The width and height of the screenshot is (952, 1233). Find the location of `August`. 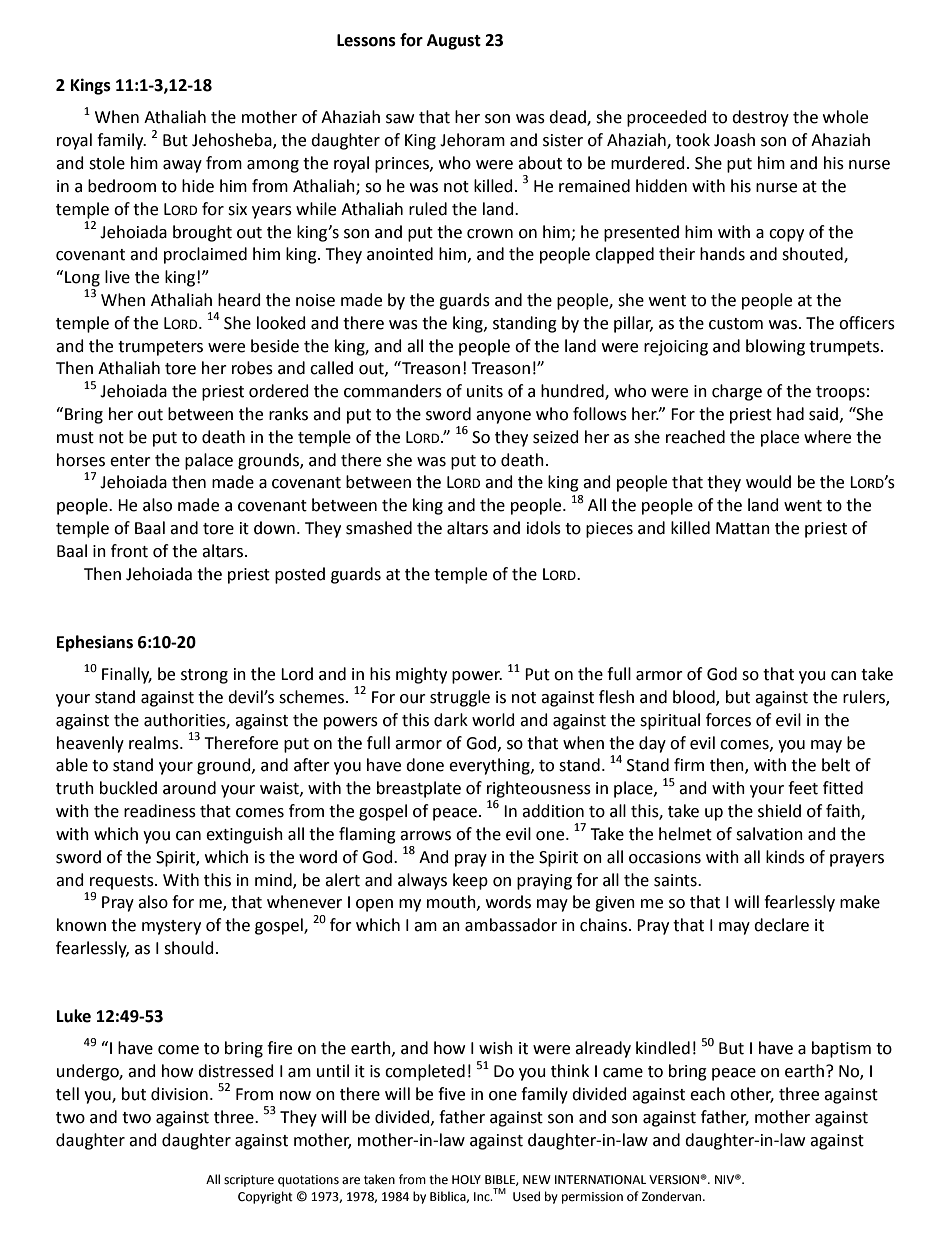

August is located at coordinates (454, 42).
